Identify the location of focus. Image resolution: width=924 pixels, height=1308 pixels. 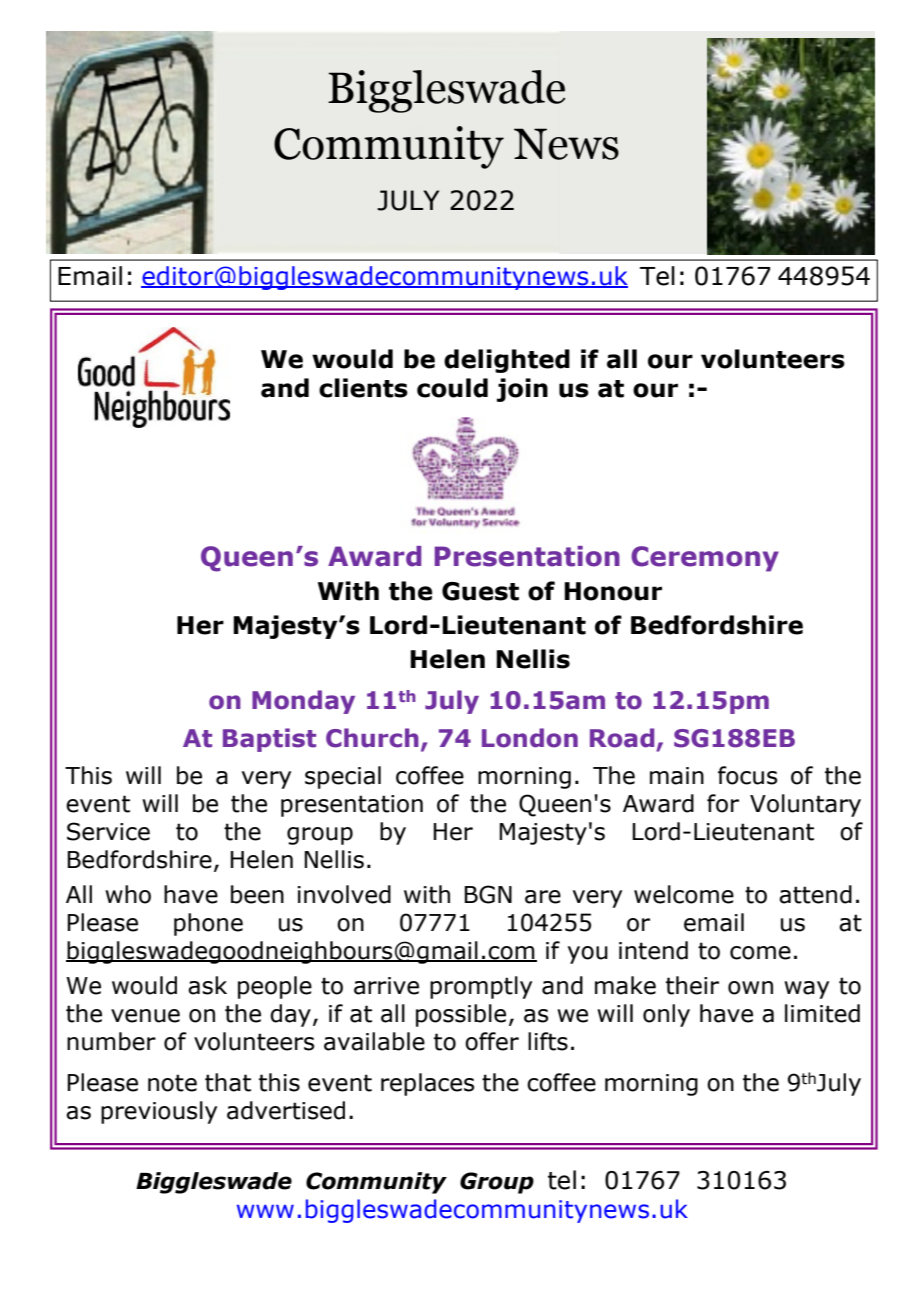
(747, 775).
